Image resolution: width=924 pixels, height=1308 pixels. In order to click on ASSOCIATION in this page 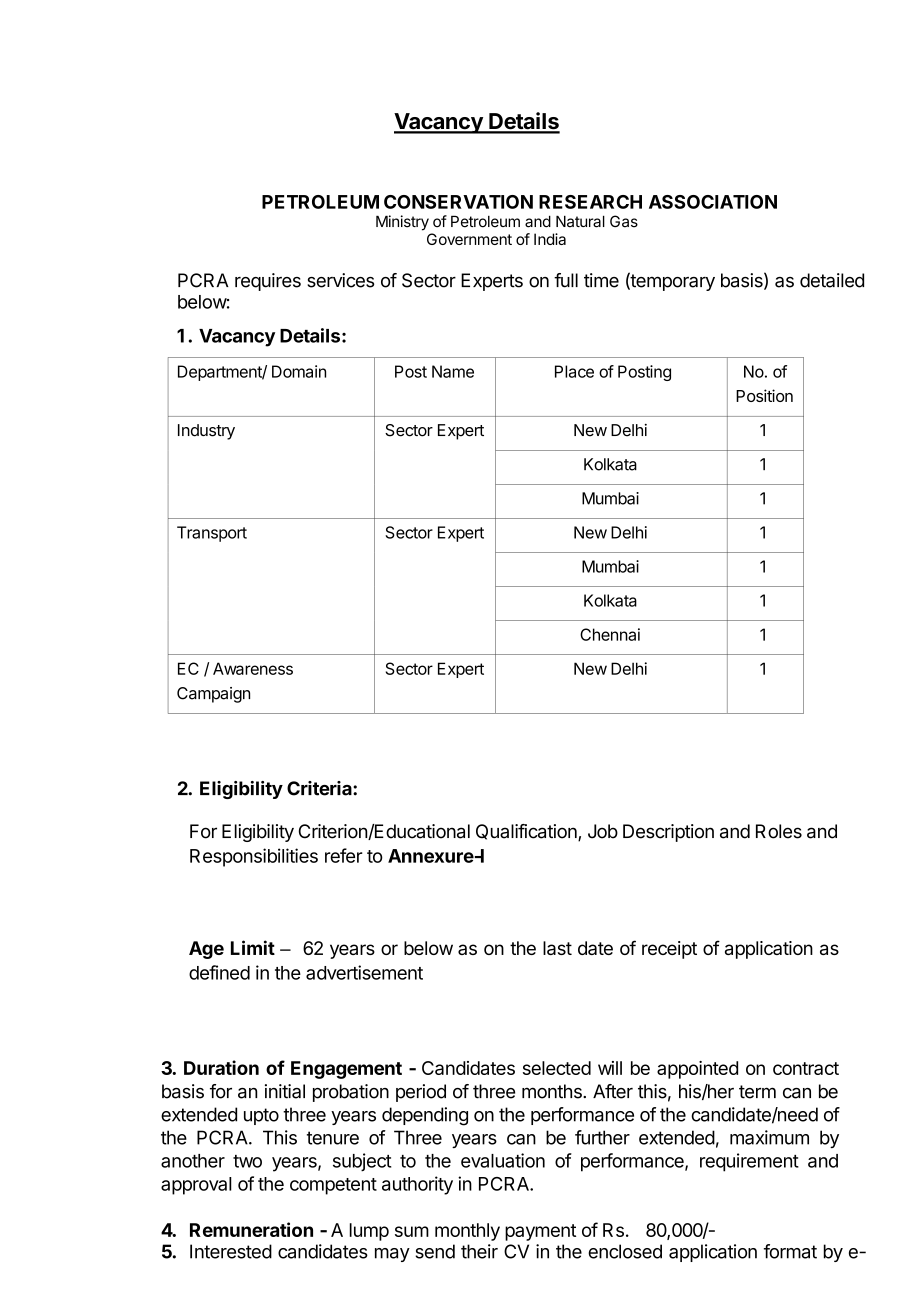, I will do `click(713, 202)`.
